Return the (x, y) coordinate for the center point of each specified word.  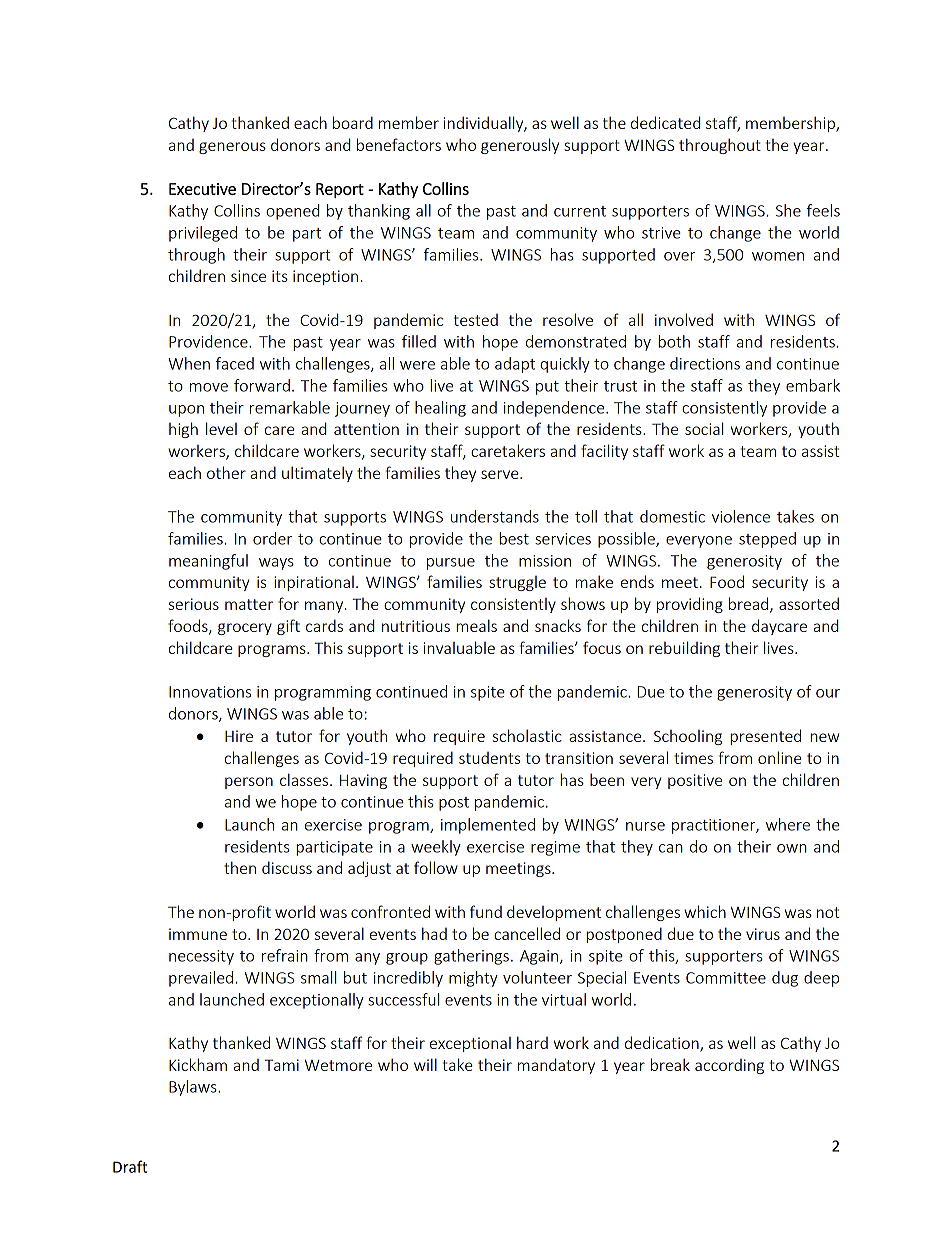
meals (476, 625)
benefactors (399, 144)
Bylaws (194, 1088)
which (705, 911)
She (788, 210)
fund (486, 911)
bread (750, 605)
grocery (245, 629)
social (704, 428)
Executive (202, 189)
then (240, 867)
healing (440, 409)
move (209, 387)
